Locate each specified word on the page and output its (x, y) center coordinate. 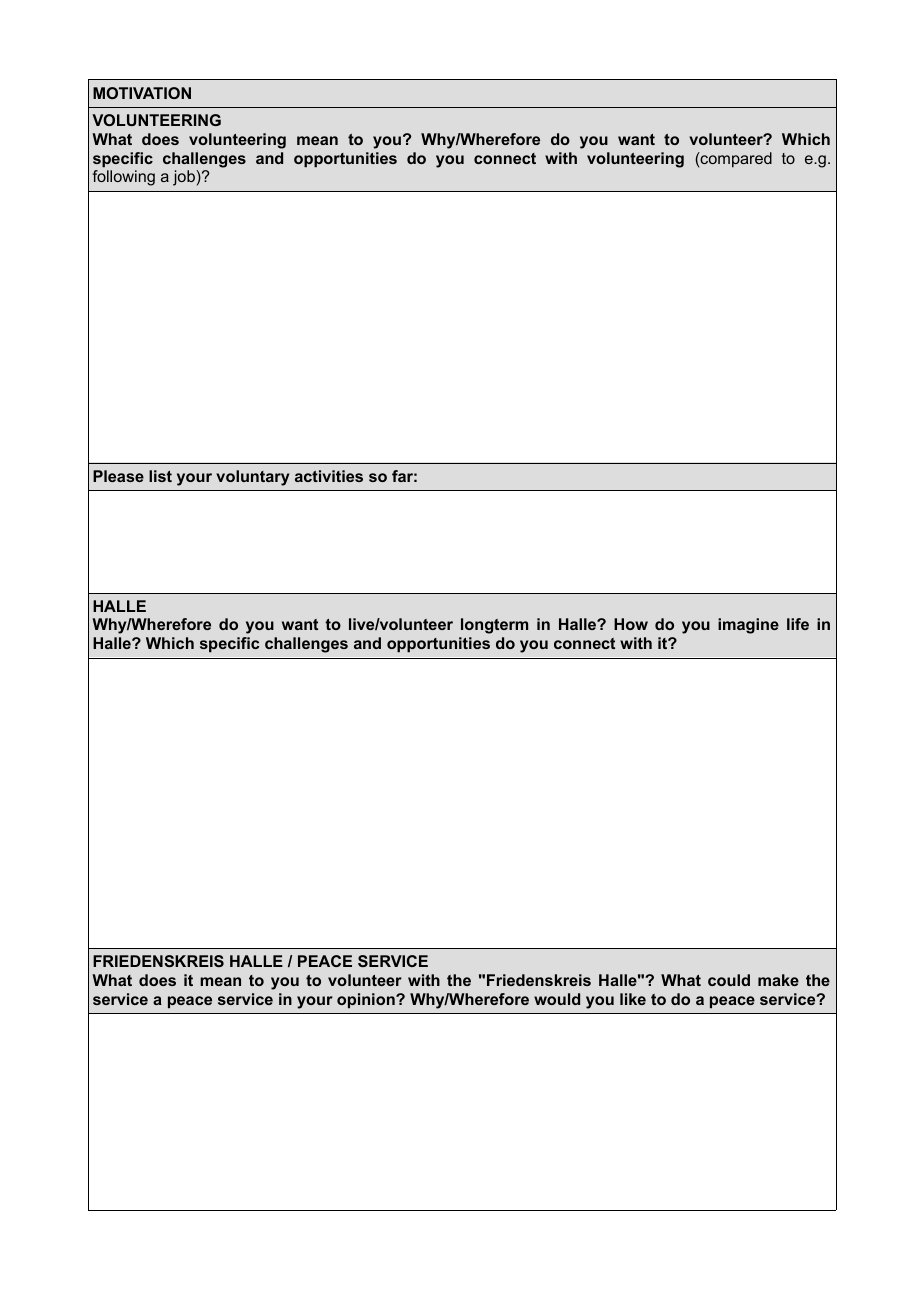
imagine (748, 626)
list (160, 476)
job (185, 178)
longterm (494, 626)
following (123, 178)
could (729, 980)
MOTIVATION (142, 93)
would (557, 999)
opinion (367, 1001)
